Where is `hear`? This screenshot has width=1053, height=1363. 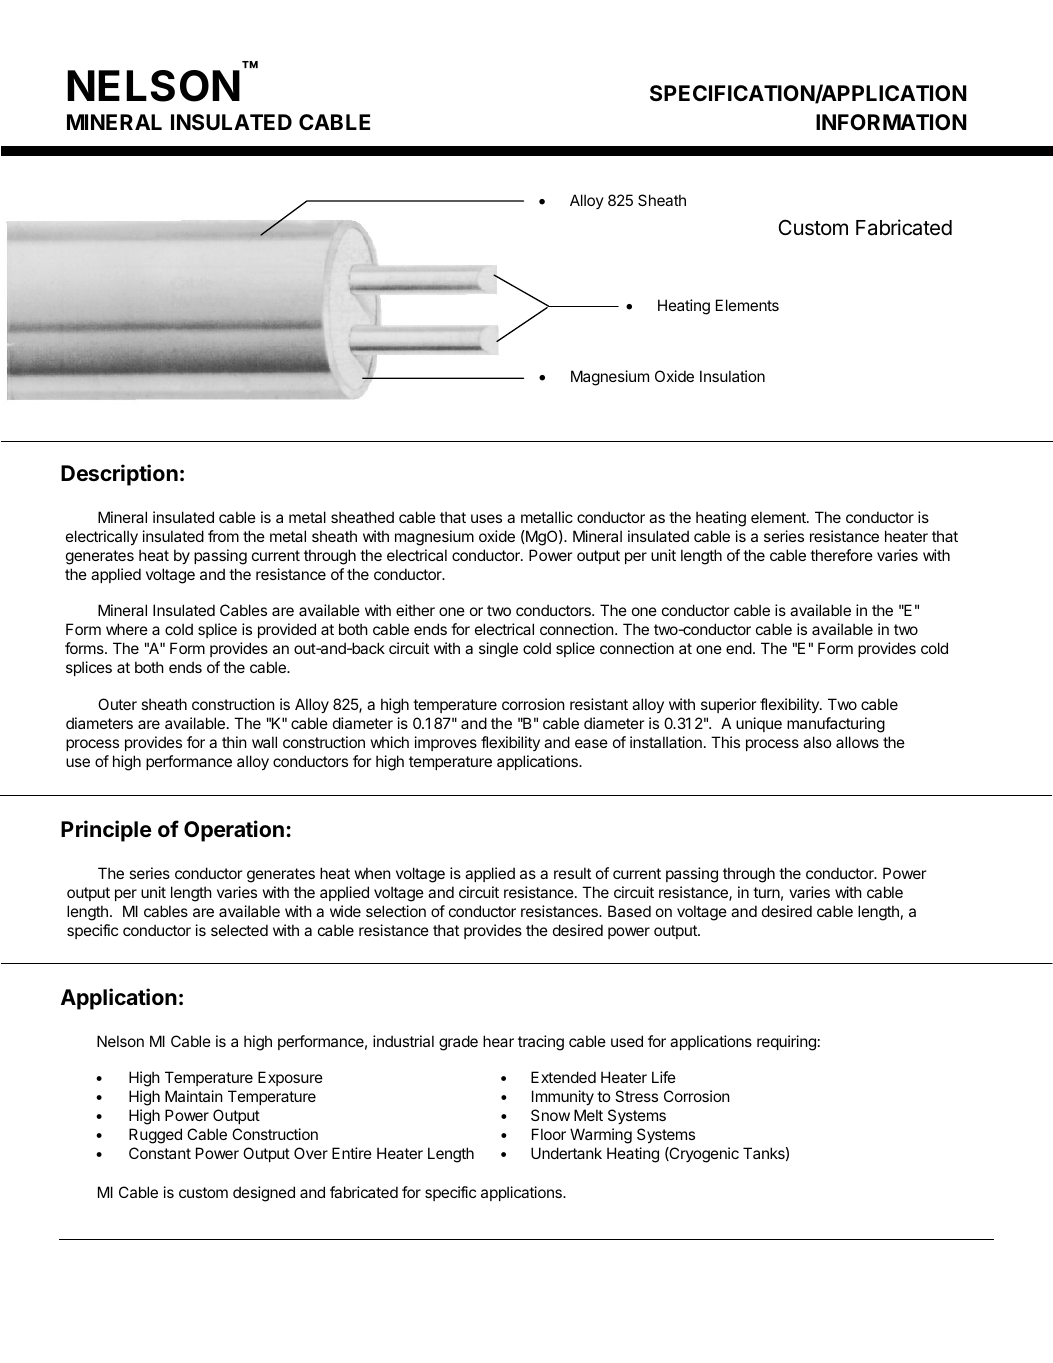 hear is located at coordinates (498, 1041).
